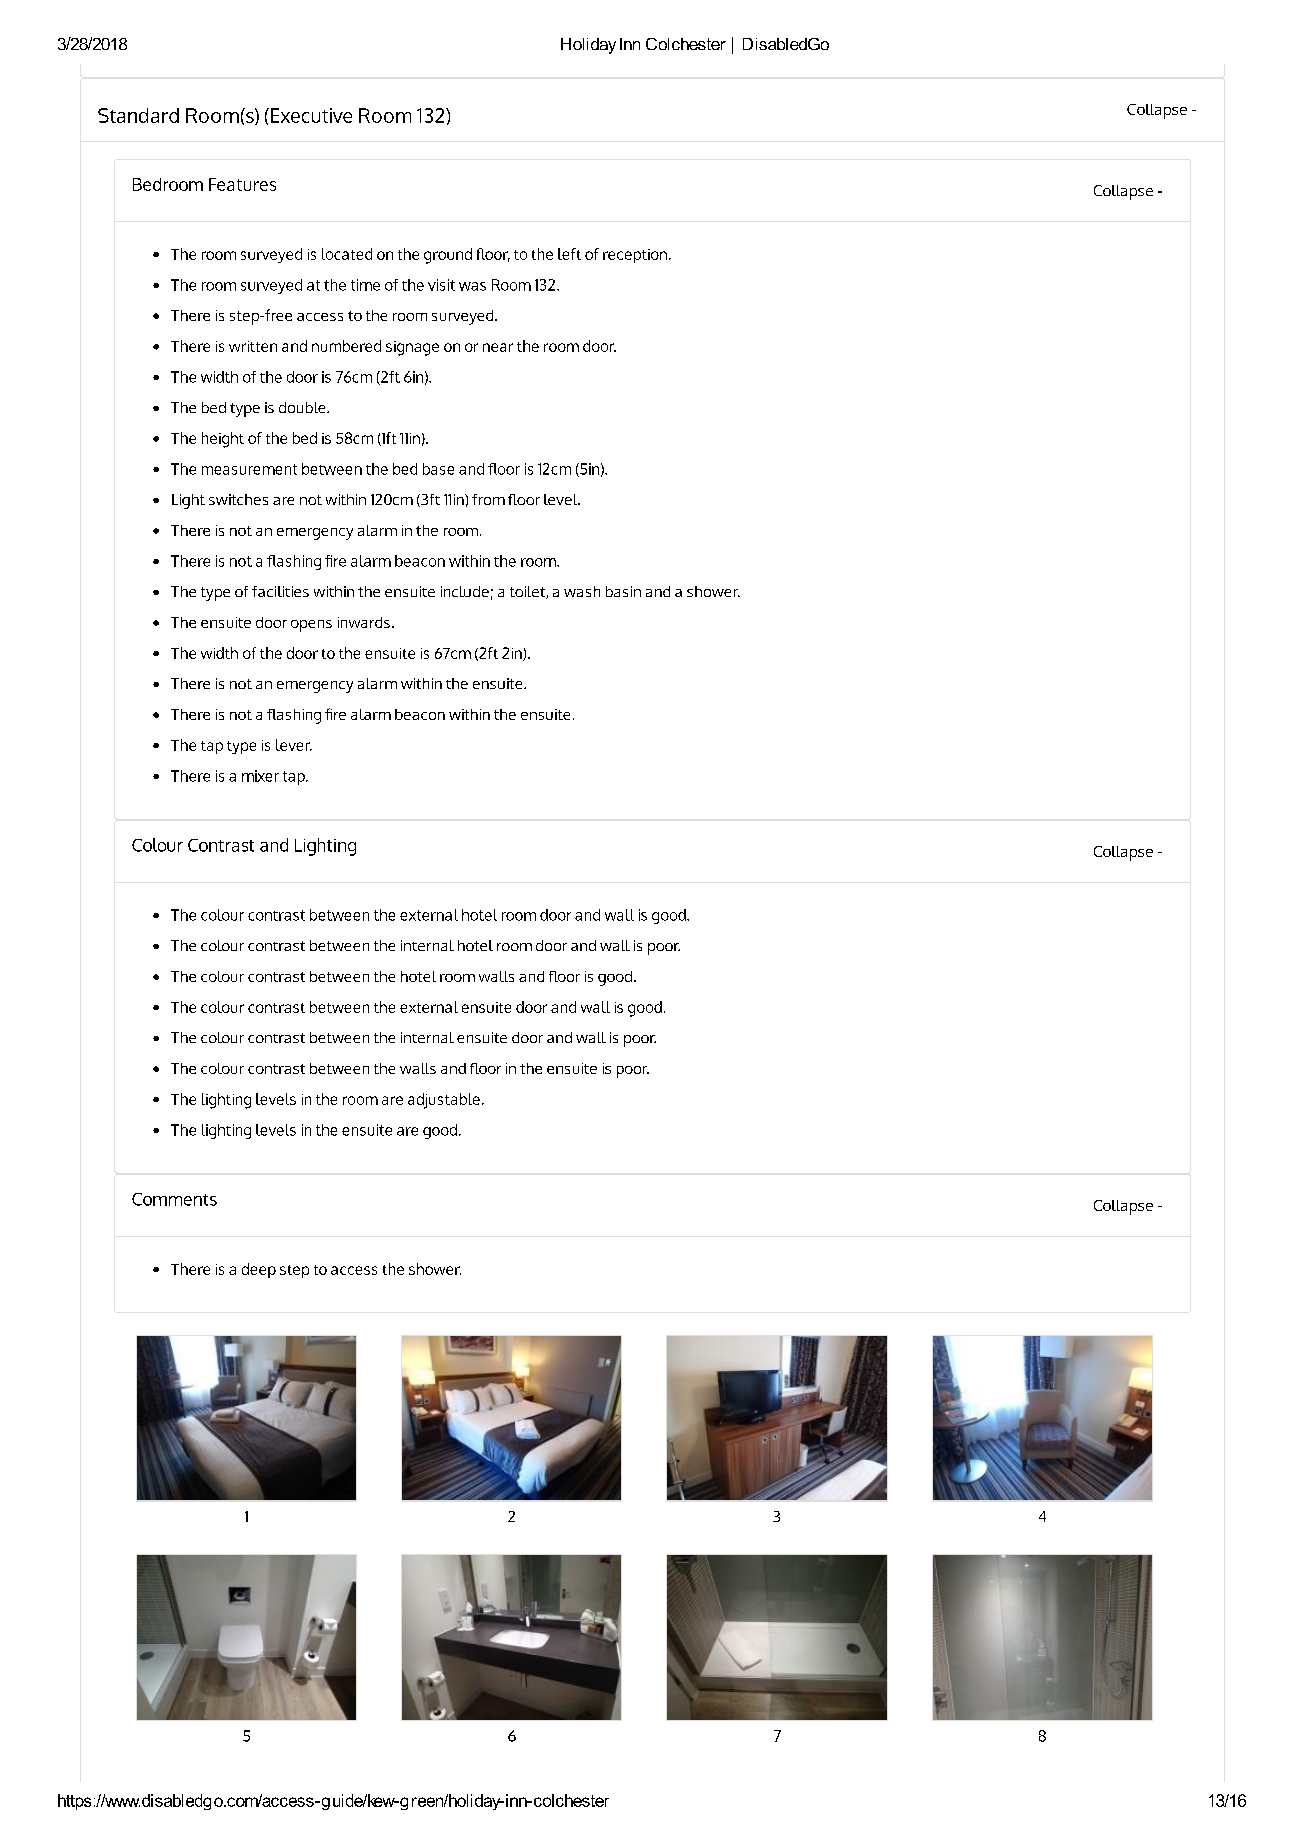 The height and width of the image is (1844, 1303). I want to click on left, so click(569, 254).
